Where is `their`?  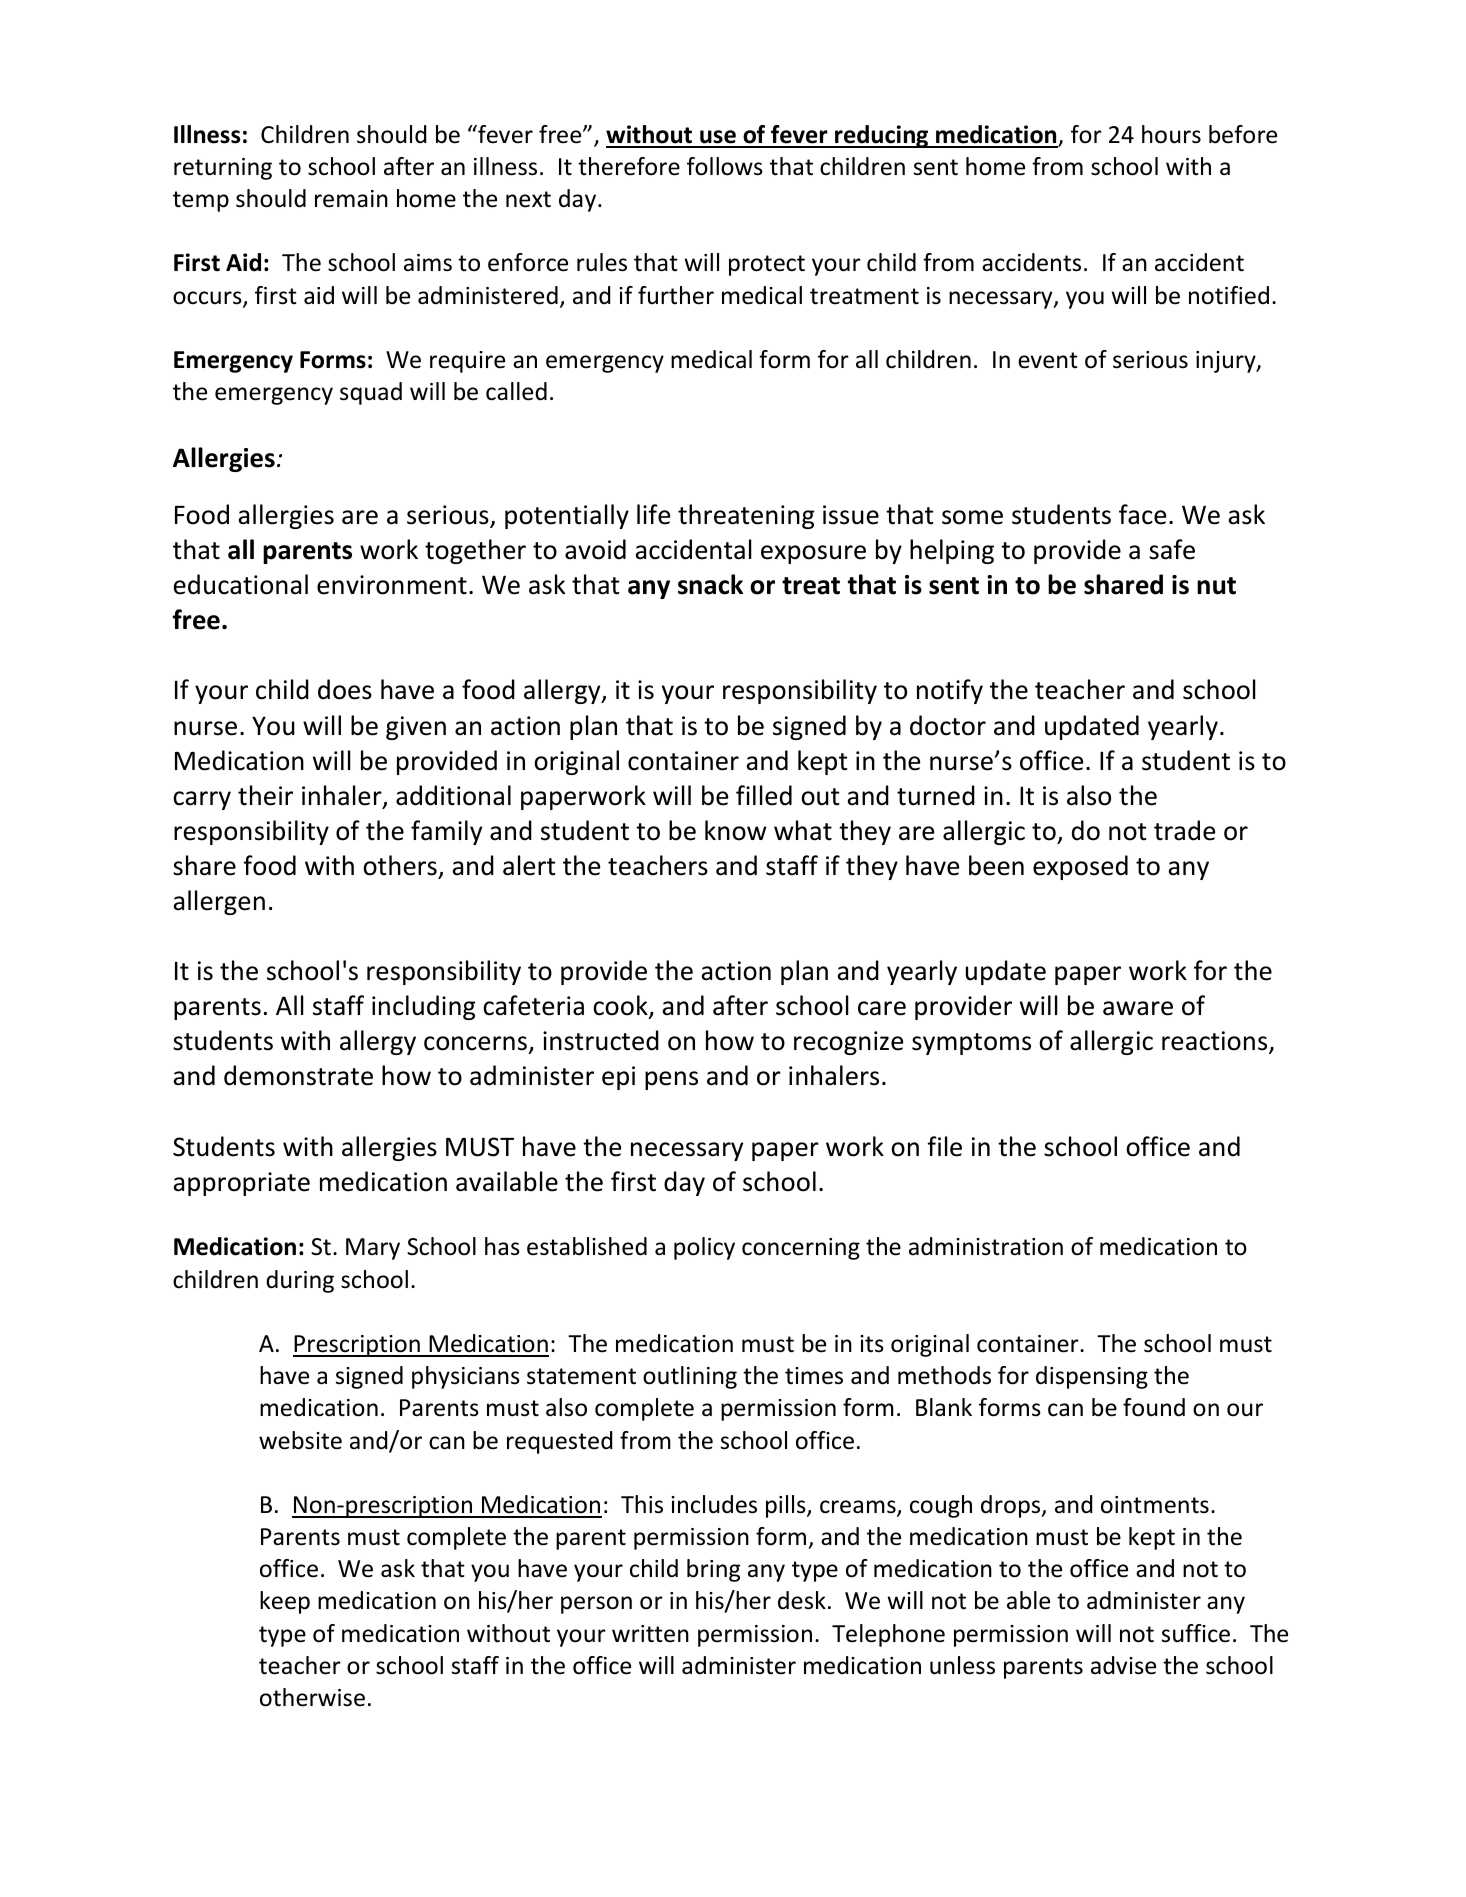
their is located at coordinates (265, 795).
